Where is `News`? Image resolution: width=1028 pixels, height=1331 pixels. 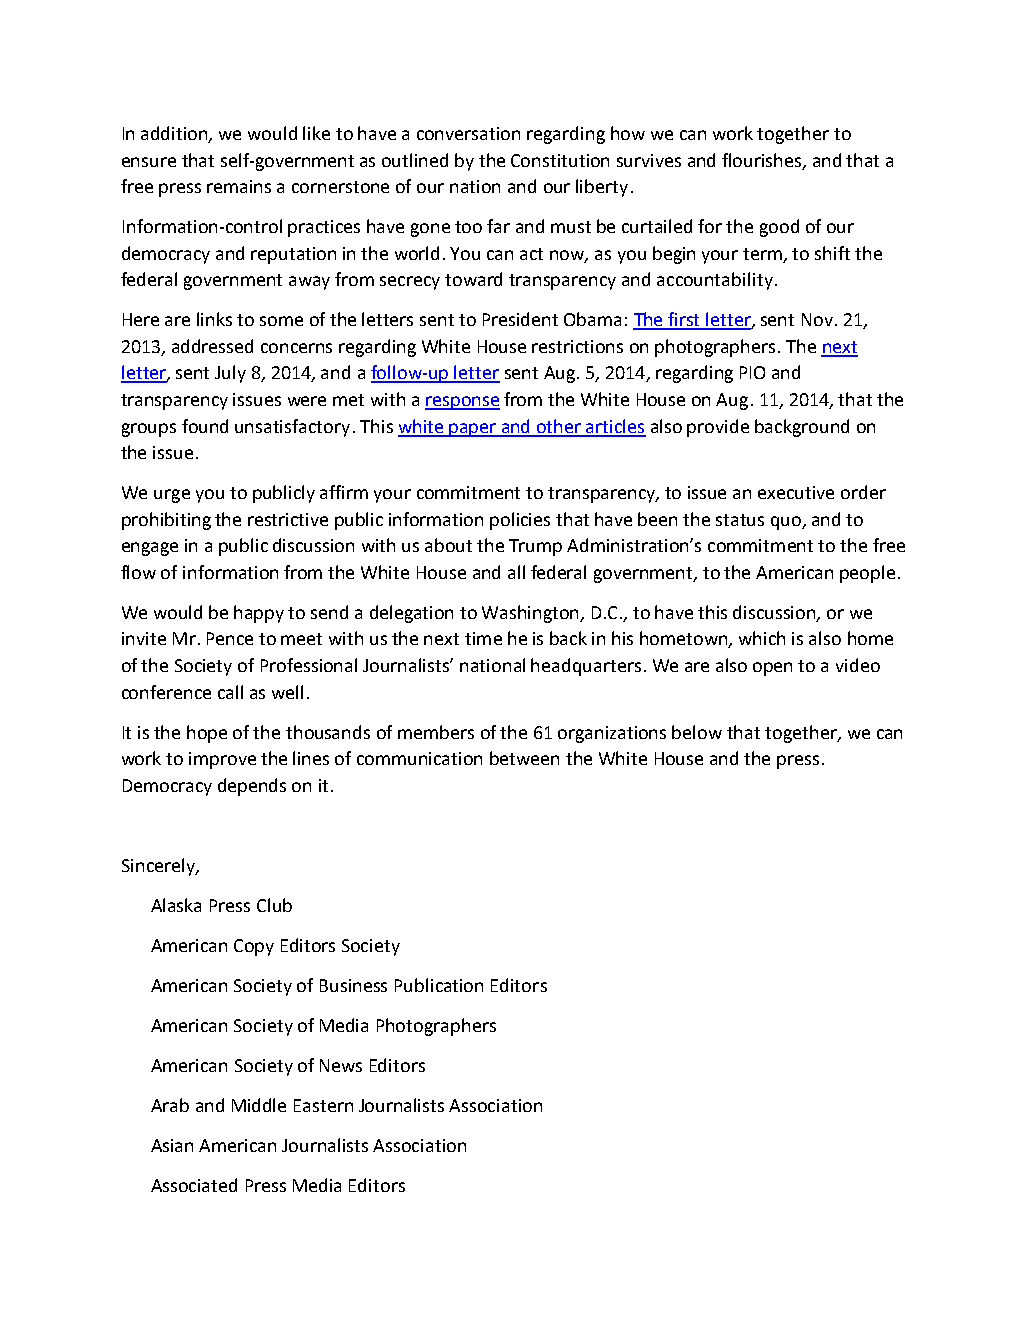
News is located at coordinates (341, 1065).
